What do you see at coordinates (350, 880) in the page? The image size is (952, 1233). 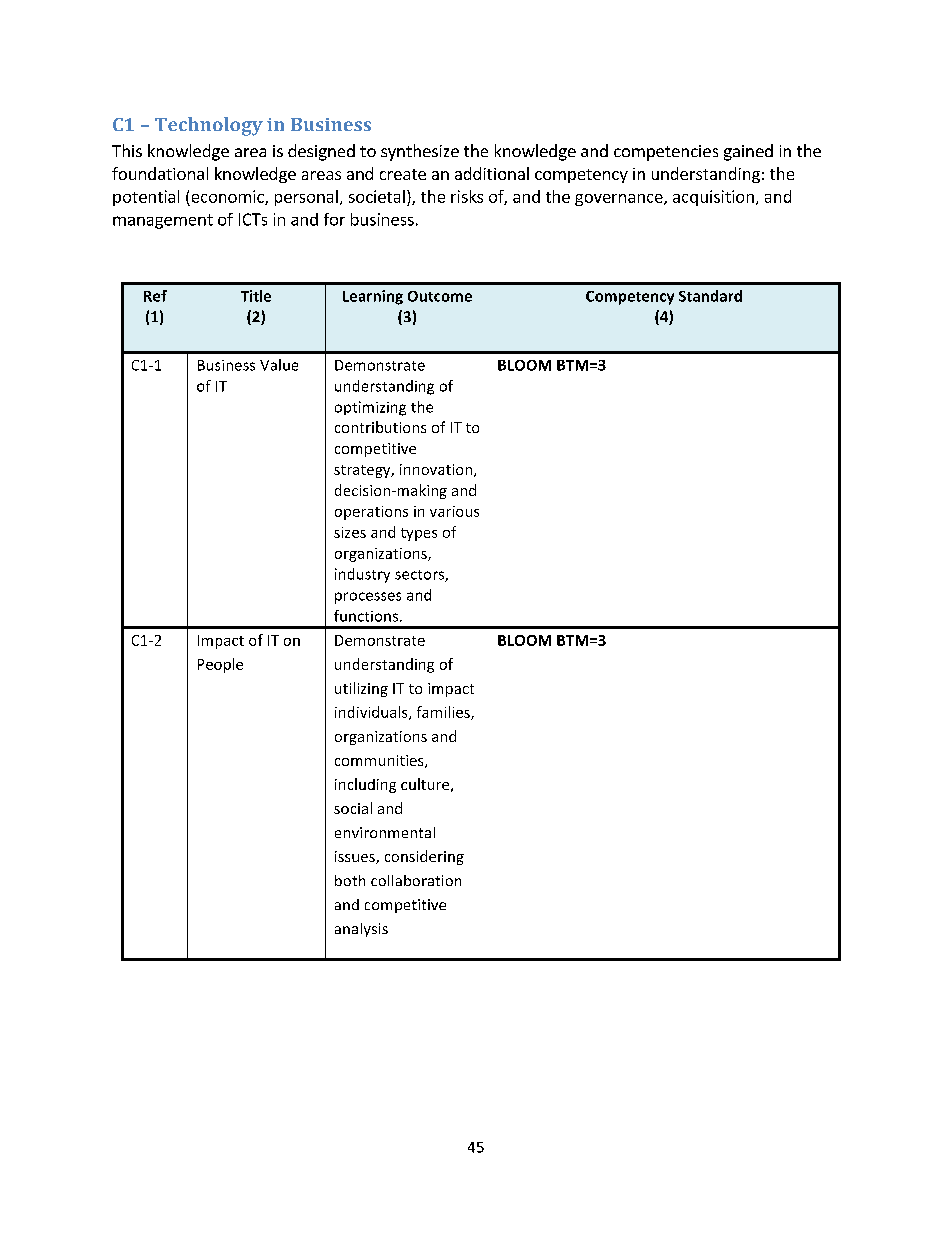 I see `both` at bounding box center [350, 880].
